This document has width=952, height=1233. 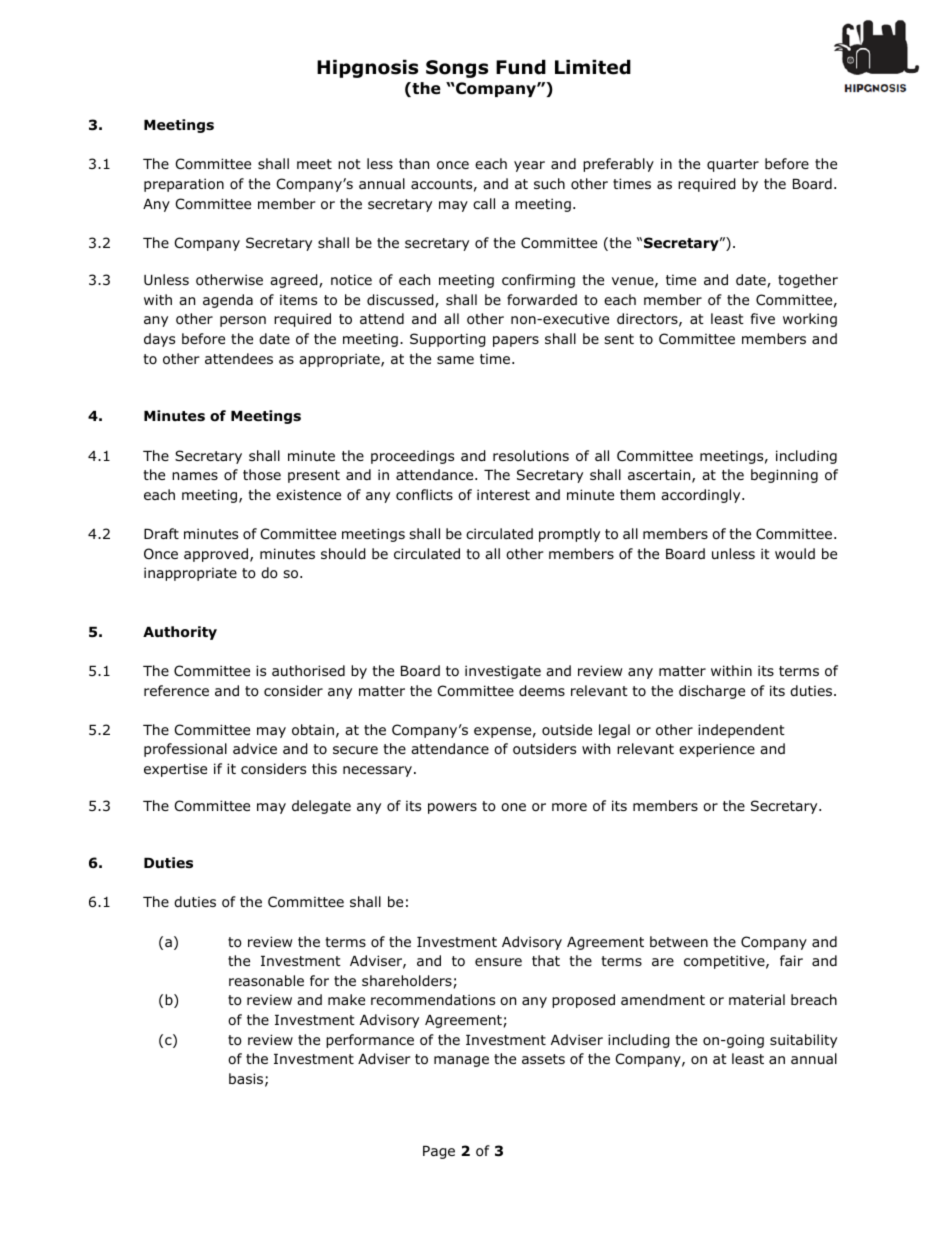 What do you see at coordinates (439, 1152) in the document?
I see `Page` at bounding box center [439, 1152].
